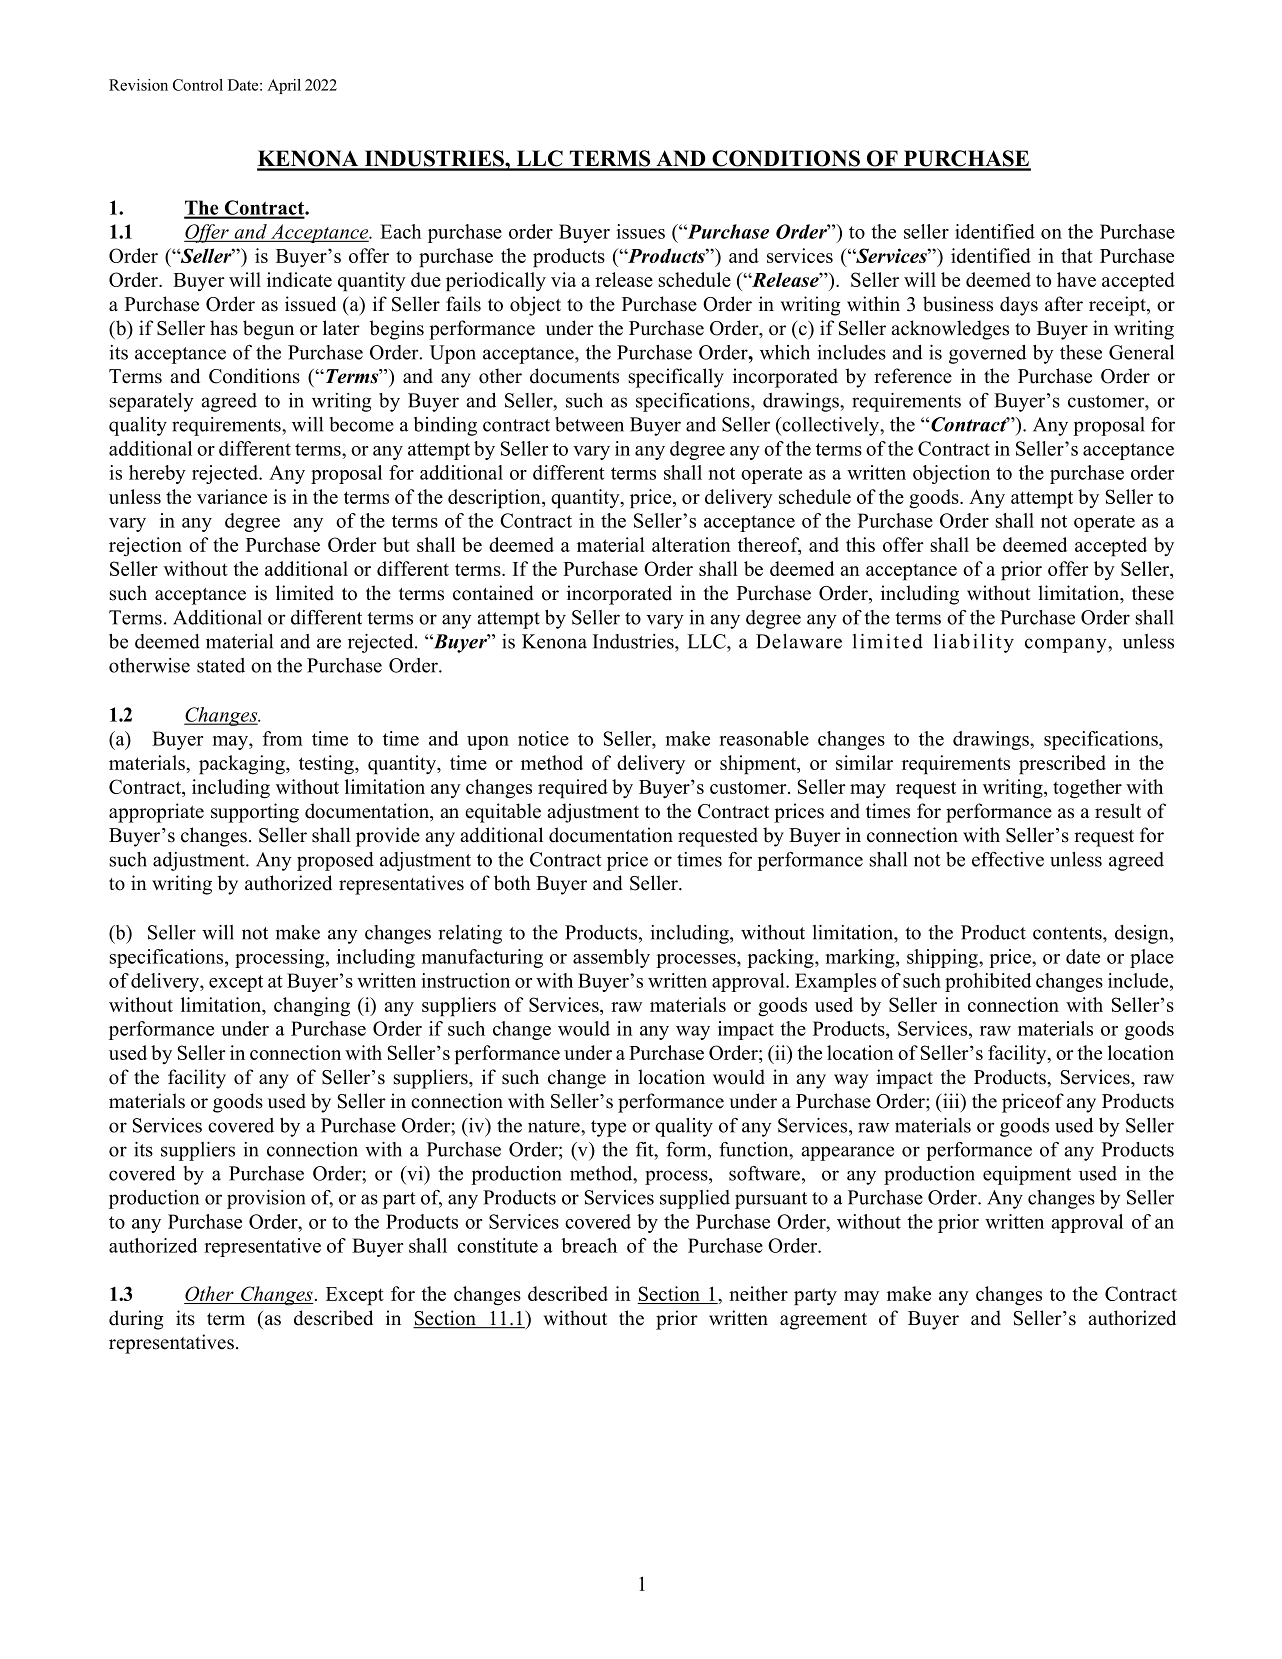 Image resolution: width=1282 pixels, height=1659 pixels. What do you see at coordinates (640, 231) in the image?
I see `issues` at bounding box center [640, 231].
